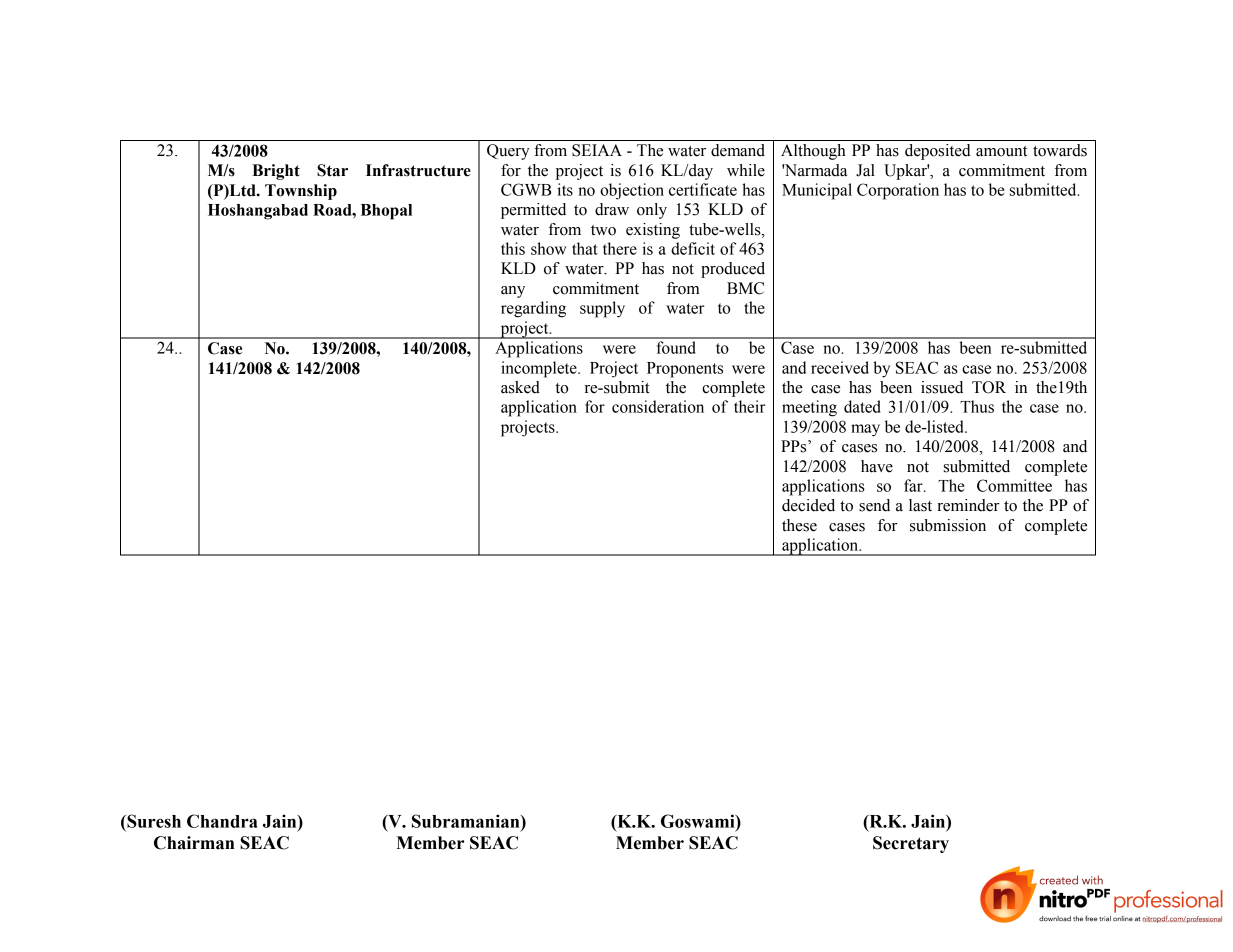 The width and height of the screenshot is (1233, 952). What do you see at coordinates (276, 172) in the screenshot?
I see `Bright` at bounding box center [276, 172].
